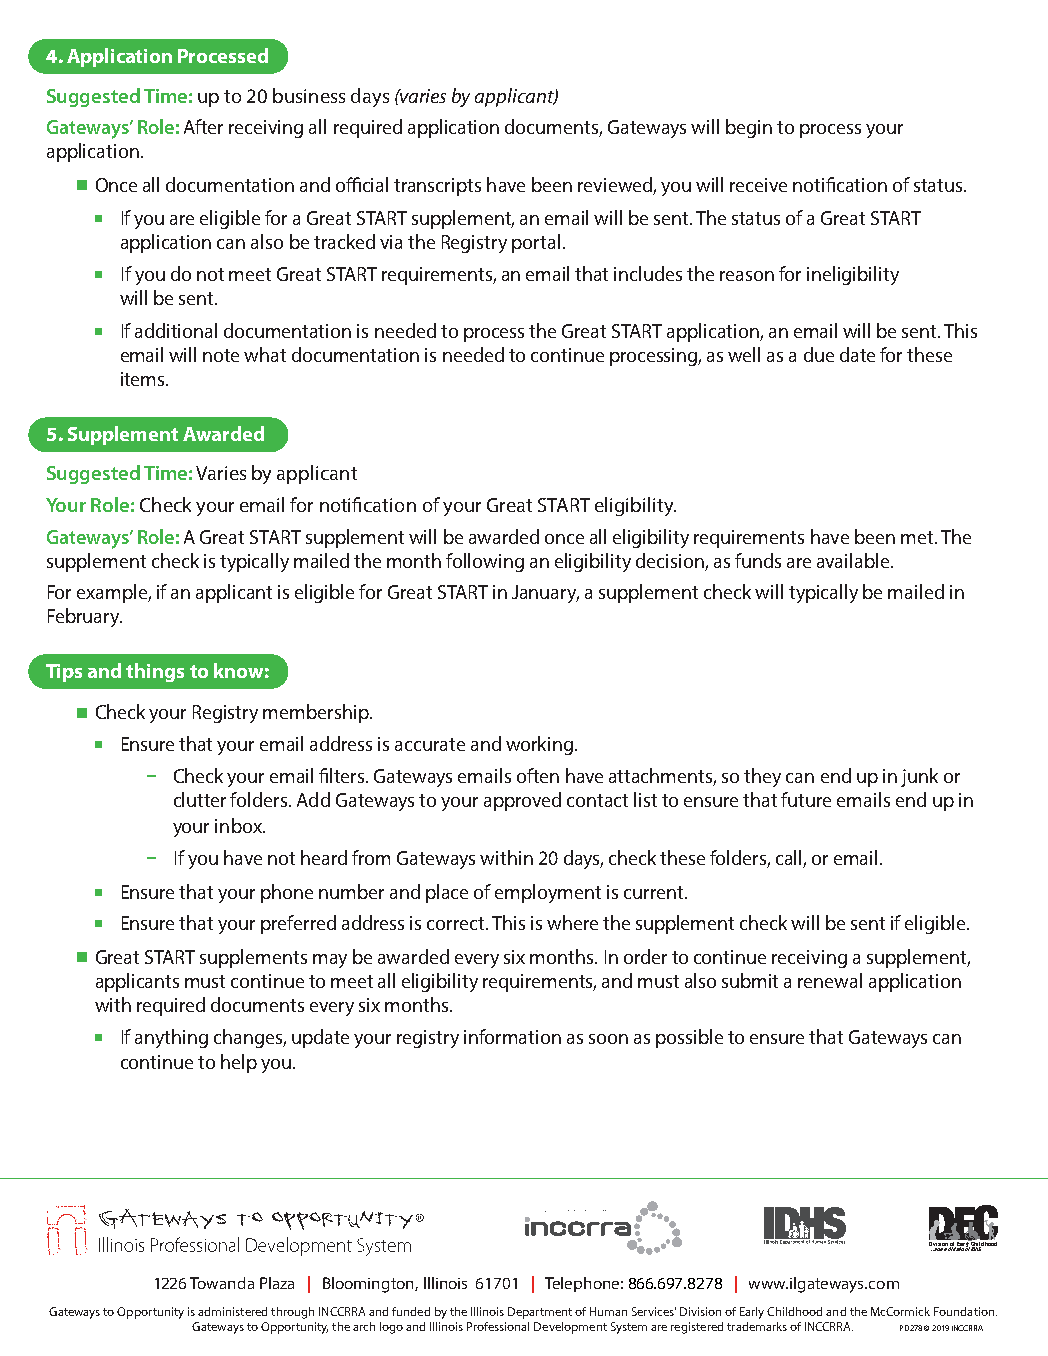 This screenshot has height=1356, width=1048. Describe the element at coordinates (232, 1311) in the screenshot. I see `administered` at that location.
